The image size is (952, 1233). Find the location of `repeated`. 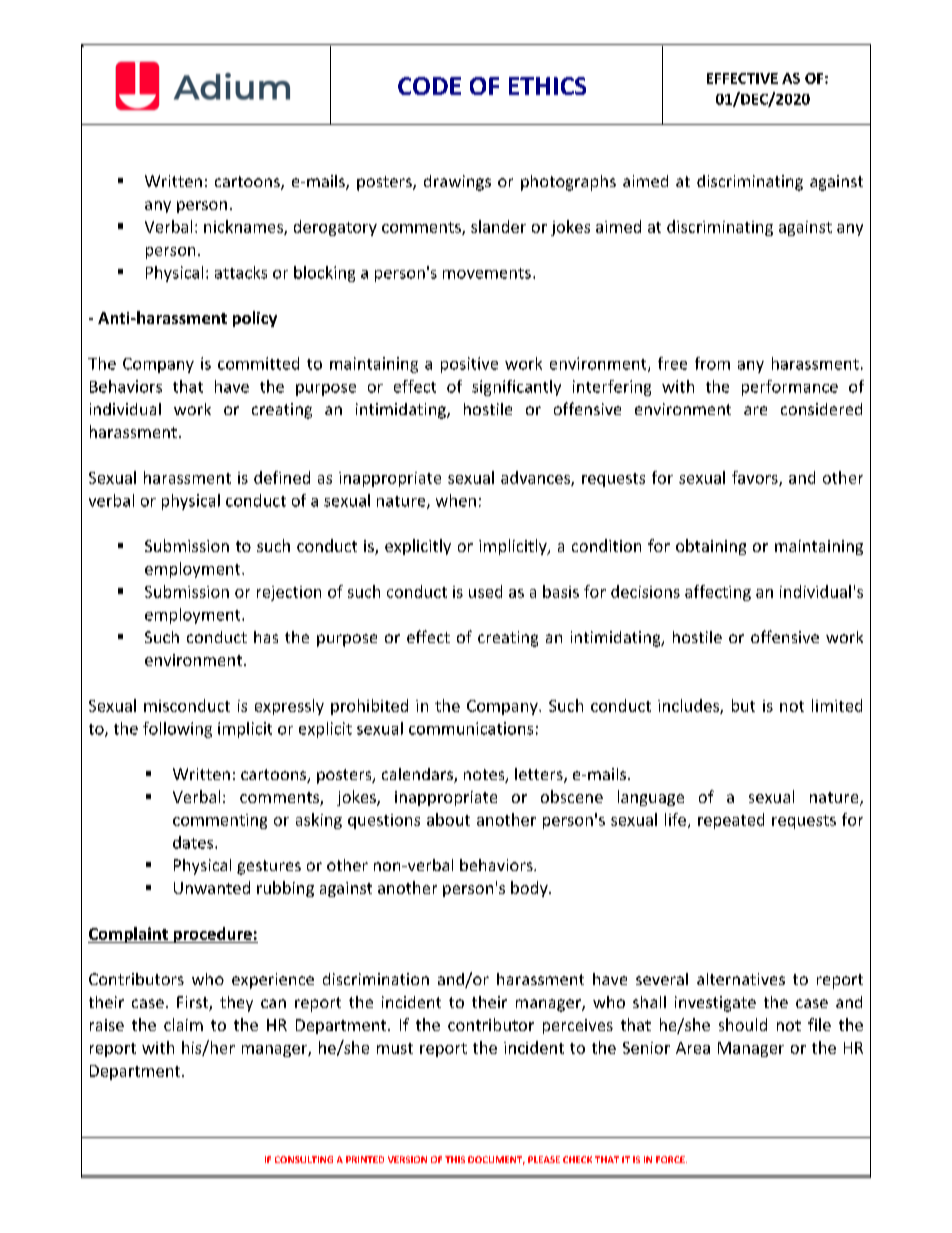

repeated is located at coordinates (731, 821).
